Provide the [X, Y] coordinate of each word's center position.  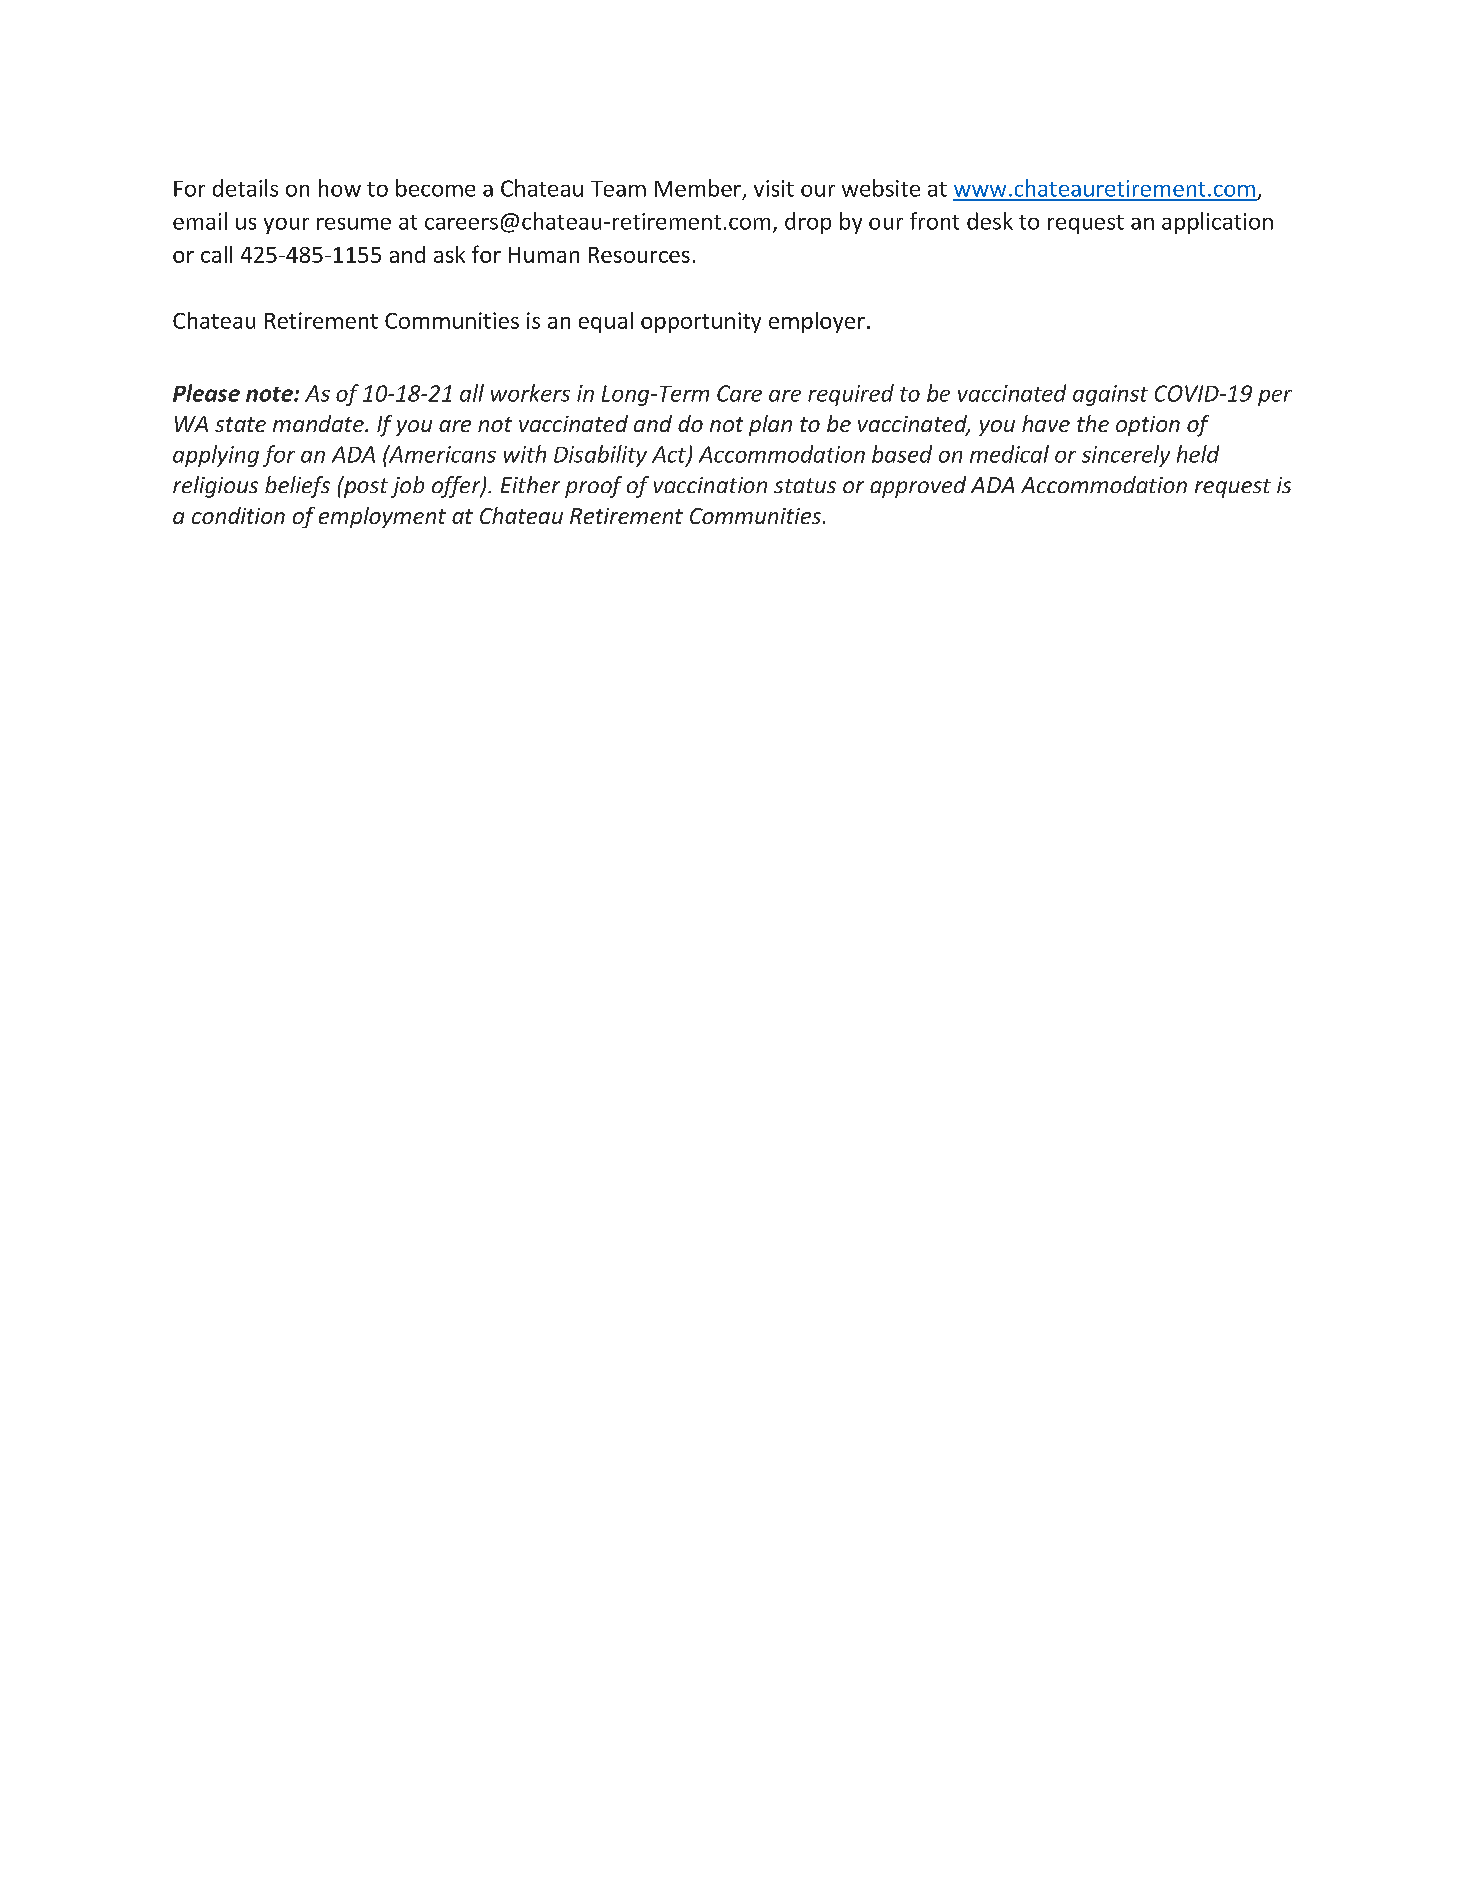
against [1110, 395]
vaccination [710, 485]
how [340, 188]
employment [382, 517]
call [216, 254]
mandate [319, 423]
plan [770, 425]
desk [990, 221]
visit [774, 188]
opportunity [701, 322]
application [1217, 223]
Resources [639, 255]
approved [918, 487]
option [1148, 426]
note [270, 394]
